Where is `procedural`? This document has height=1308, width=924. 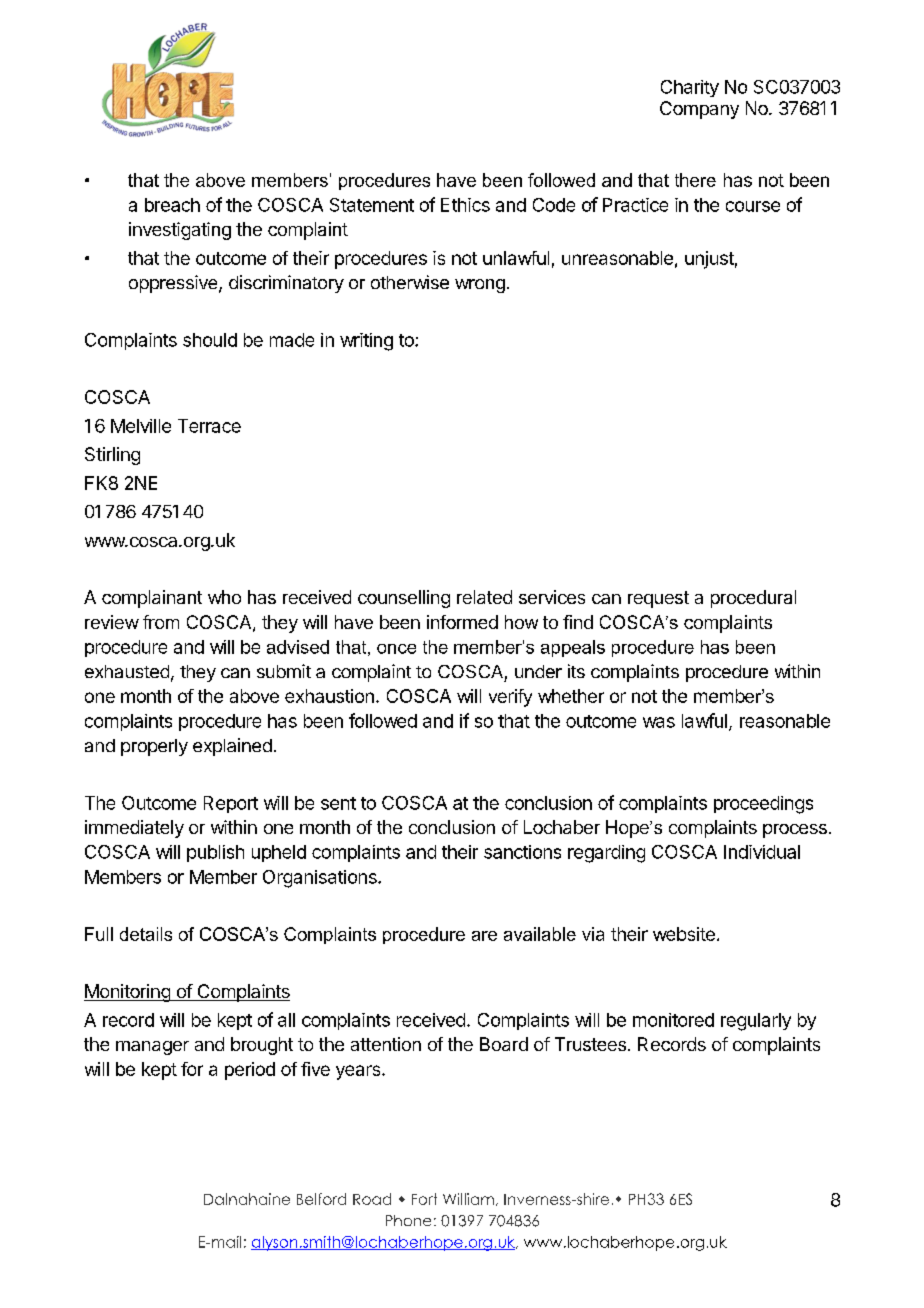 procedural is located at coordinates (753, 599).
